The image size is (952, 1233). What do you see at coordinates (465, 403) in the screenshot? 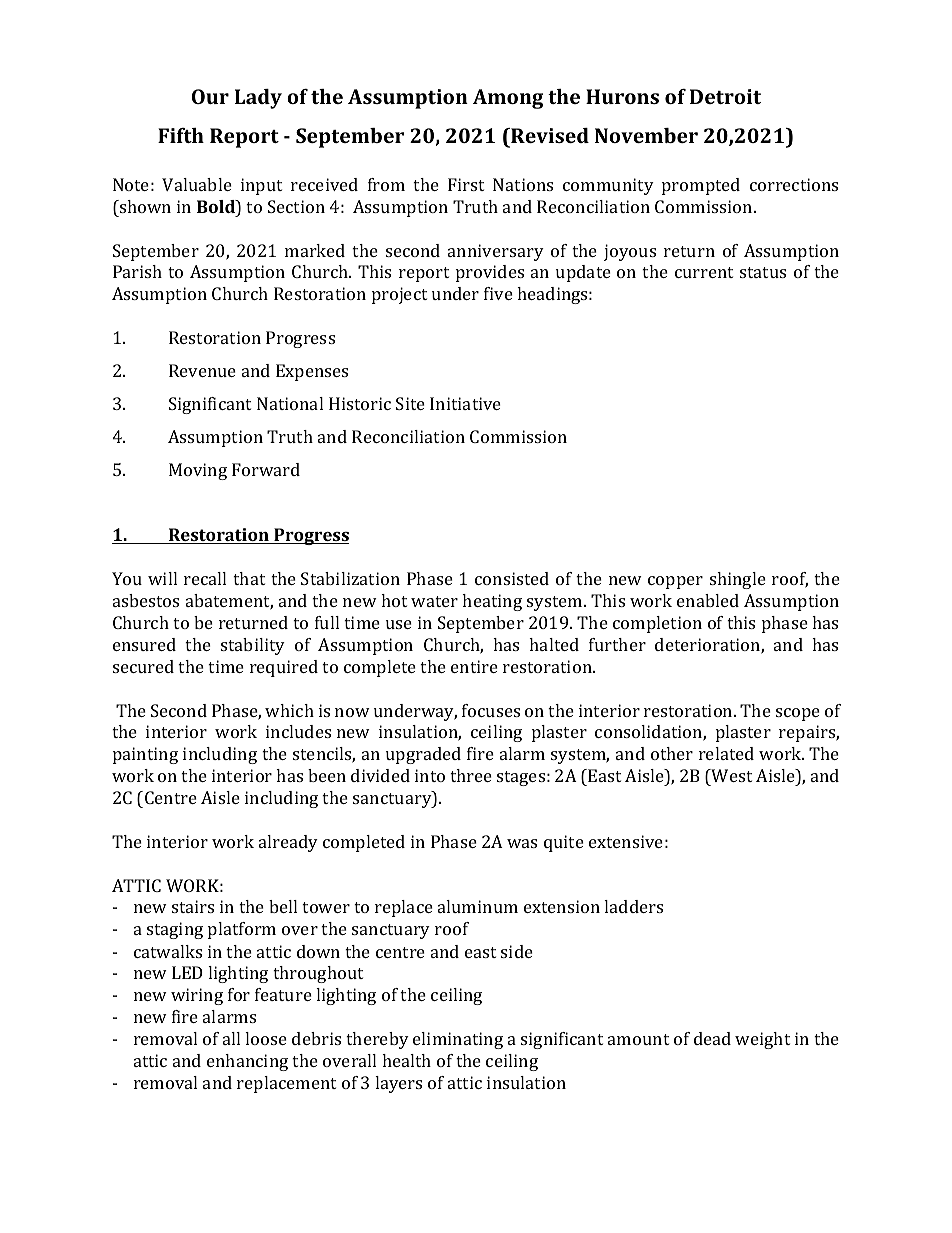
I see `Initiative` at bounding box center [465, 403].
